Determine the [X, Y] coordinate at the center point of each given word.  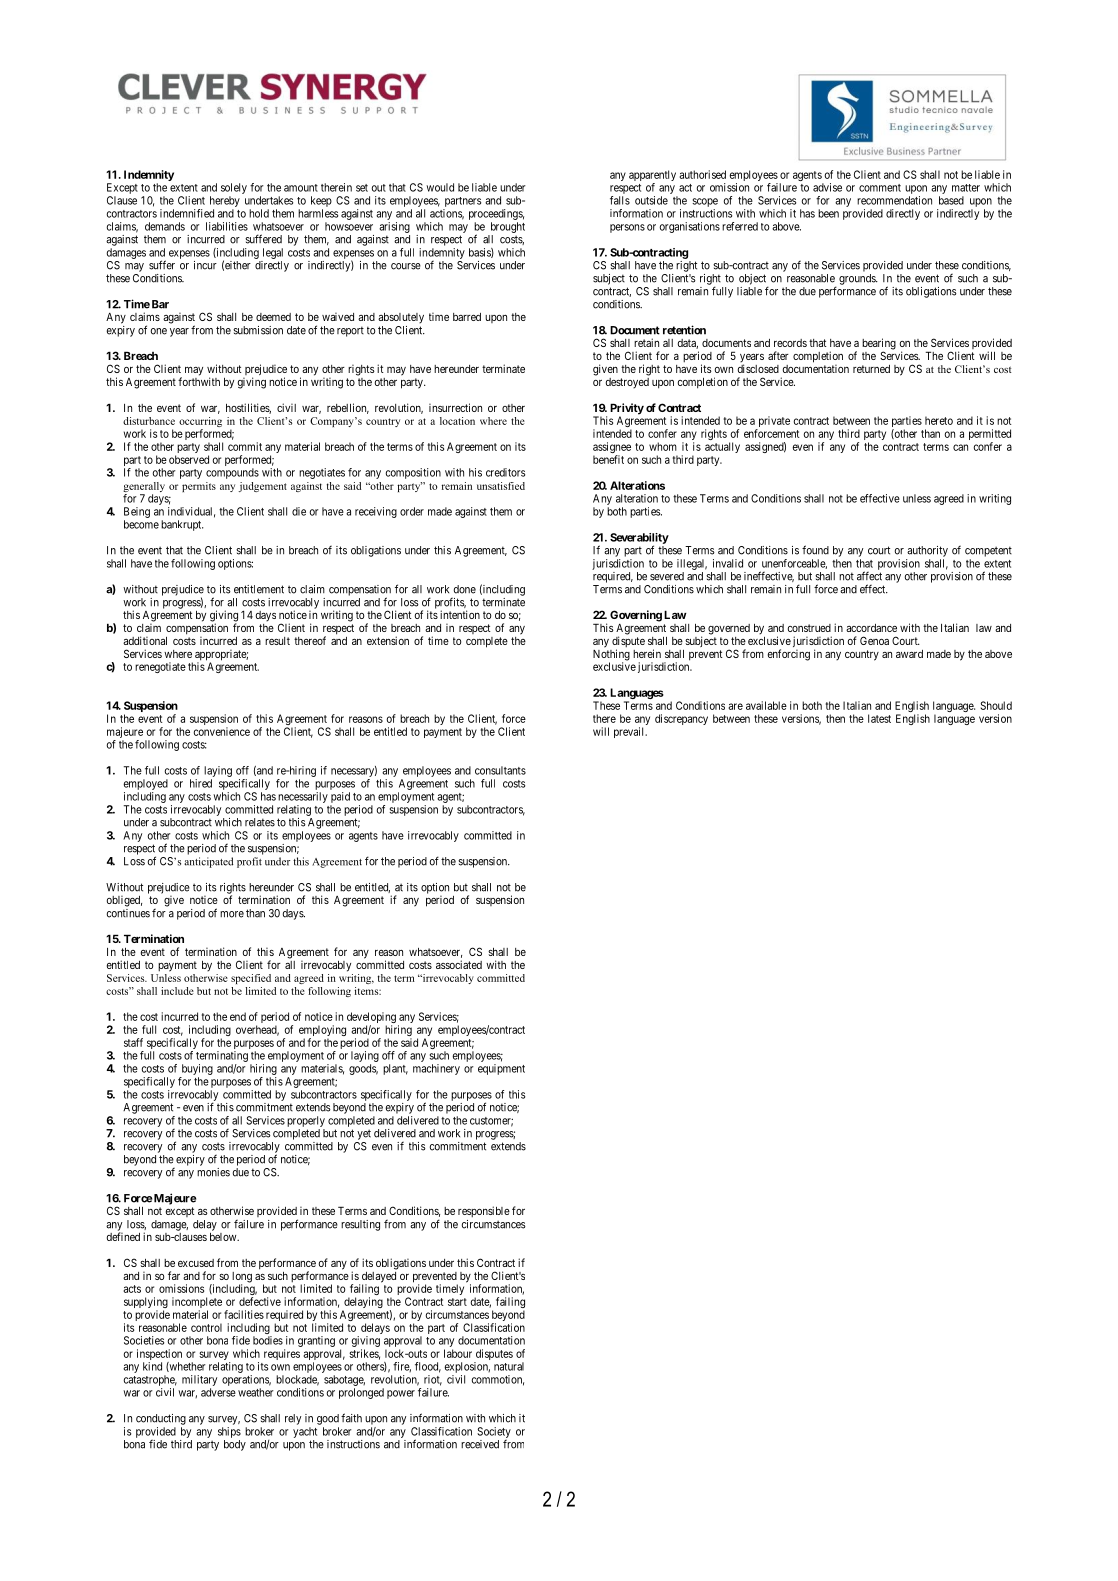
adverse [218, 1392]
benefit [608, 459]
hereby [225, 203]
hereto [939, 420]
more [232, 914]
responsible [484, 1212]
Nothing [611, 656]
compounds [232, 473]
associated [459, 964]
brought [508, 227]
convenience [221, 731]
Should [996, 705]
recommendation [894, 200]
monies [213, 1172]
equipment [501, 1069]
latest [879, 718]
